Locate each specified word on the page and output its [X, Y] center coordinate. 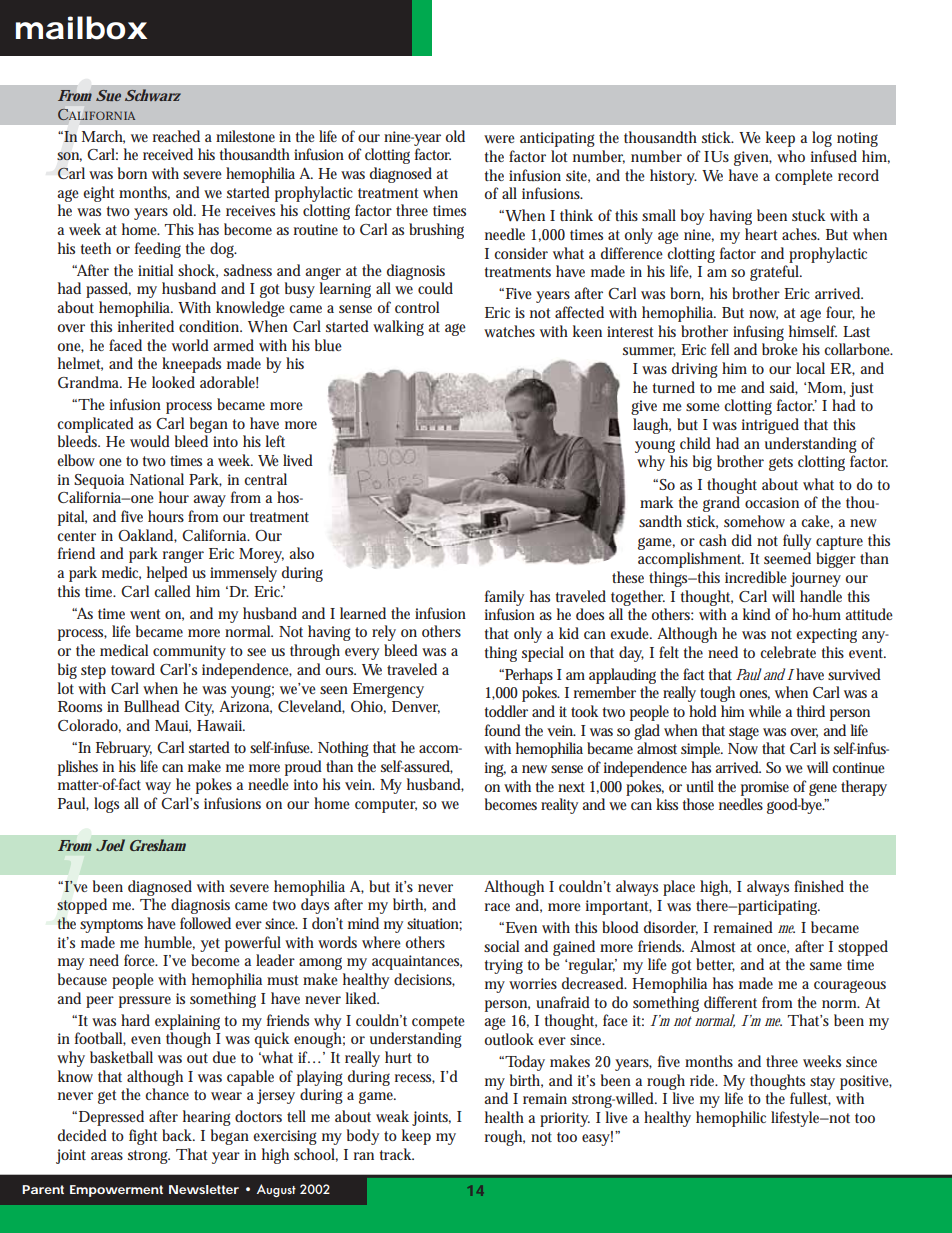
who [791, 156]
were [499, 139]
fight [143, 1137]
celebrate [788, 652]
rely [384, 633]
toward [133, 669]
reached [176, 136]
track [396, 1154]
